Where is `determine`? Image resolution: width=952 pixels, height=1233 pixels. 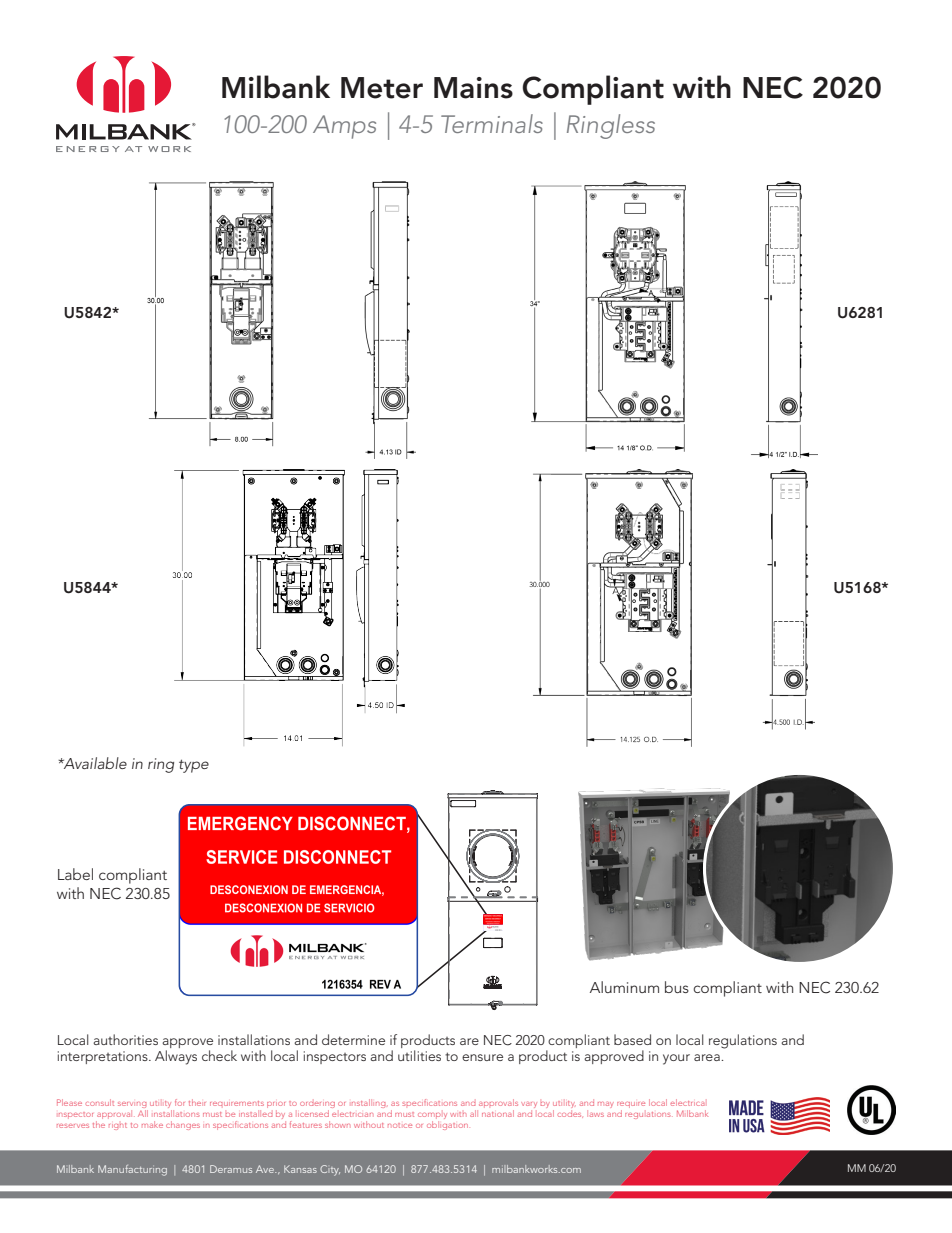
determine is located at coordinates (353, 1039).
